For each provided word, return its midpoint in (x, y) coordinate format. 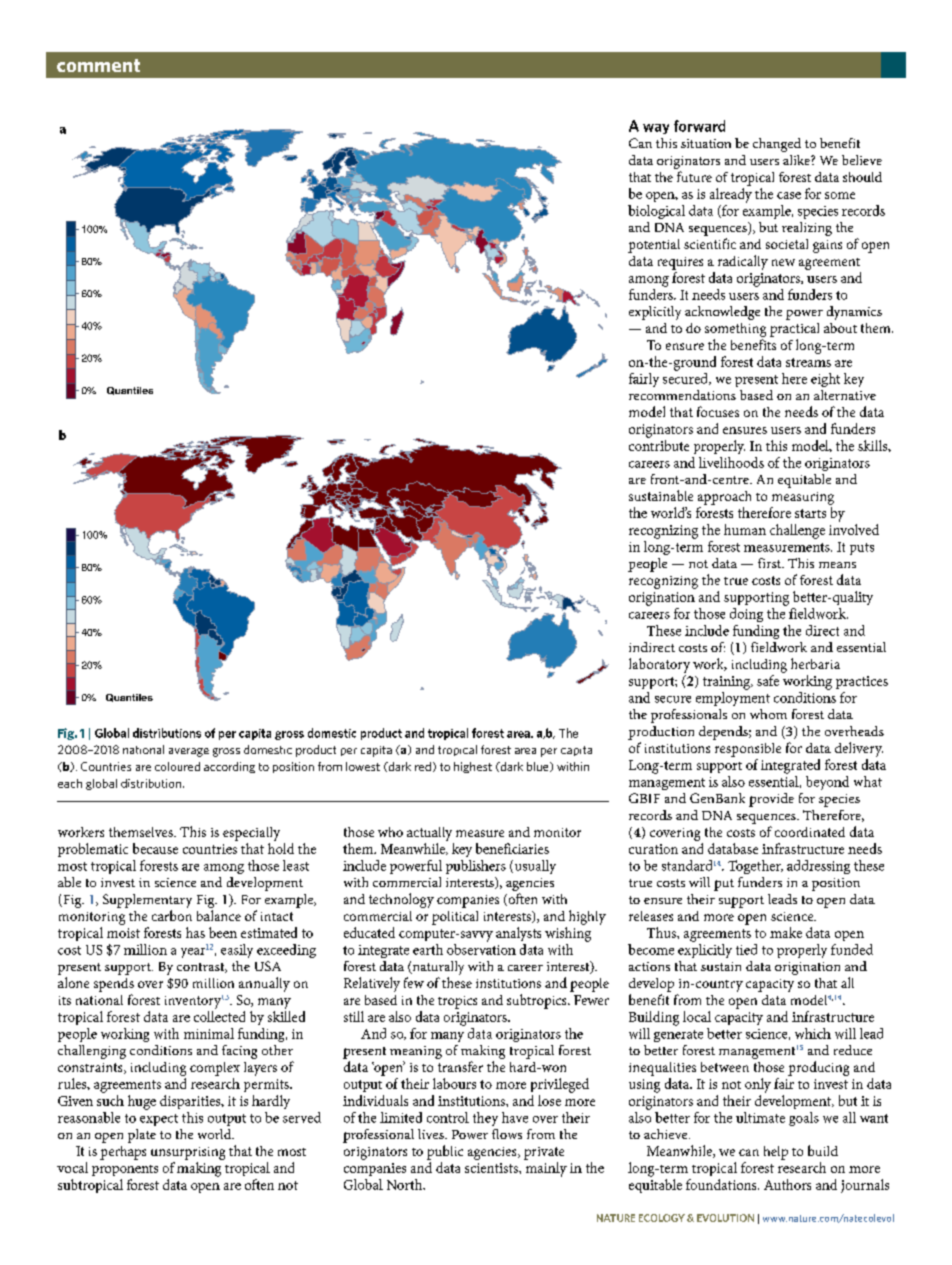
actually (429, 834)
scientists (492, 1168)
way (656, 129)
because (155, 848)
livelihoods (731, 462)
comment (98, 65)
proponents (125, 1170)
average (189, 752)
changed (777, 145)
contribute (659, 445)
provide (771, 800)
